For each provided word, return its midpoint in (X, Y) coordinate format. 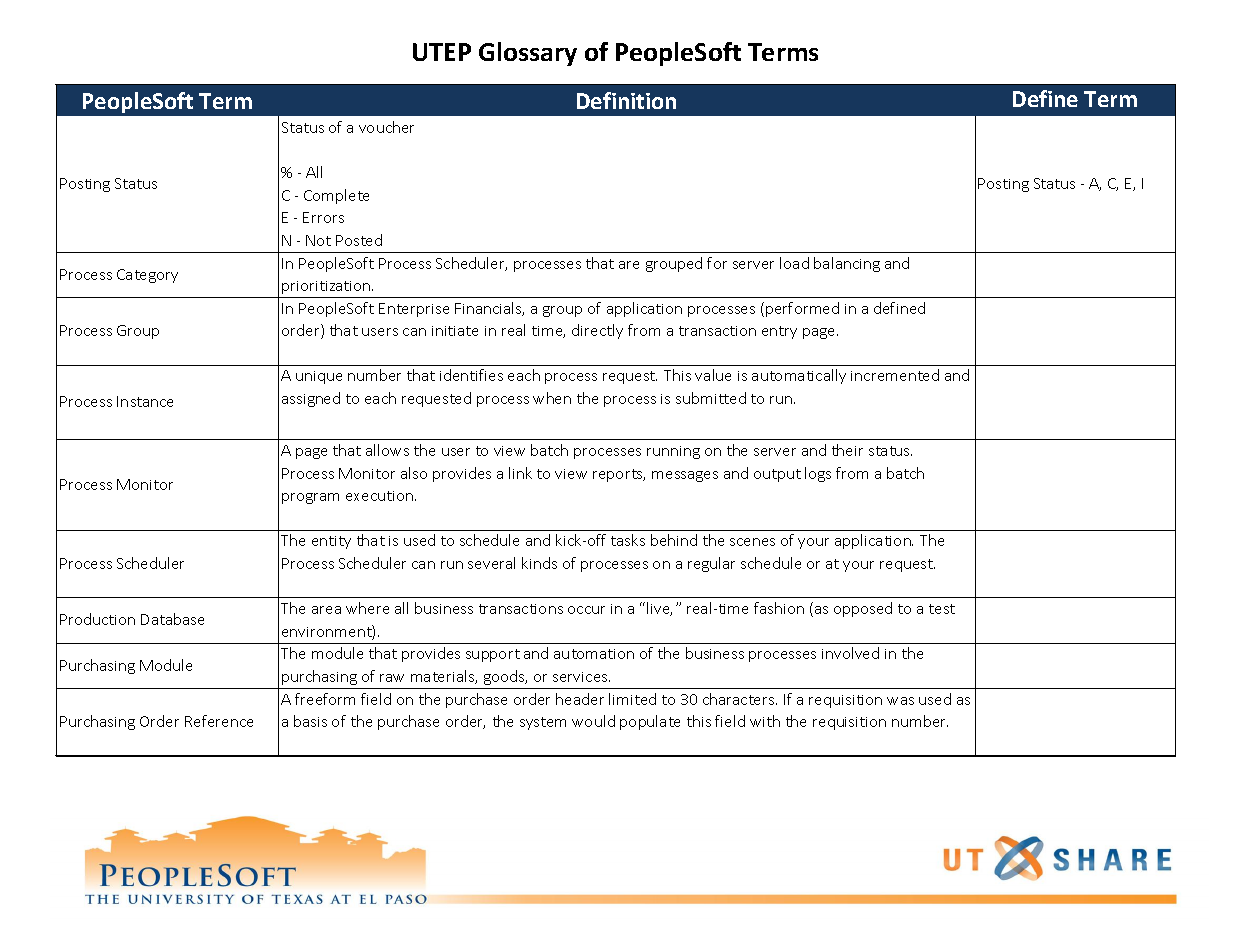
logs (818, 474)
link (520, 473)
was (900, 701)
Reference (219, 721)
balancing (847, 264)
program (310, 498)
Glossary (528, 54)
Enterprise (414, 310)
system (543, 723)
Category (147, 276)
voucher (386, 127)
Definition (626, 100)
